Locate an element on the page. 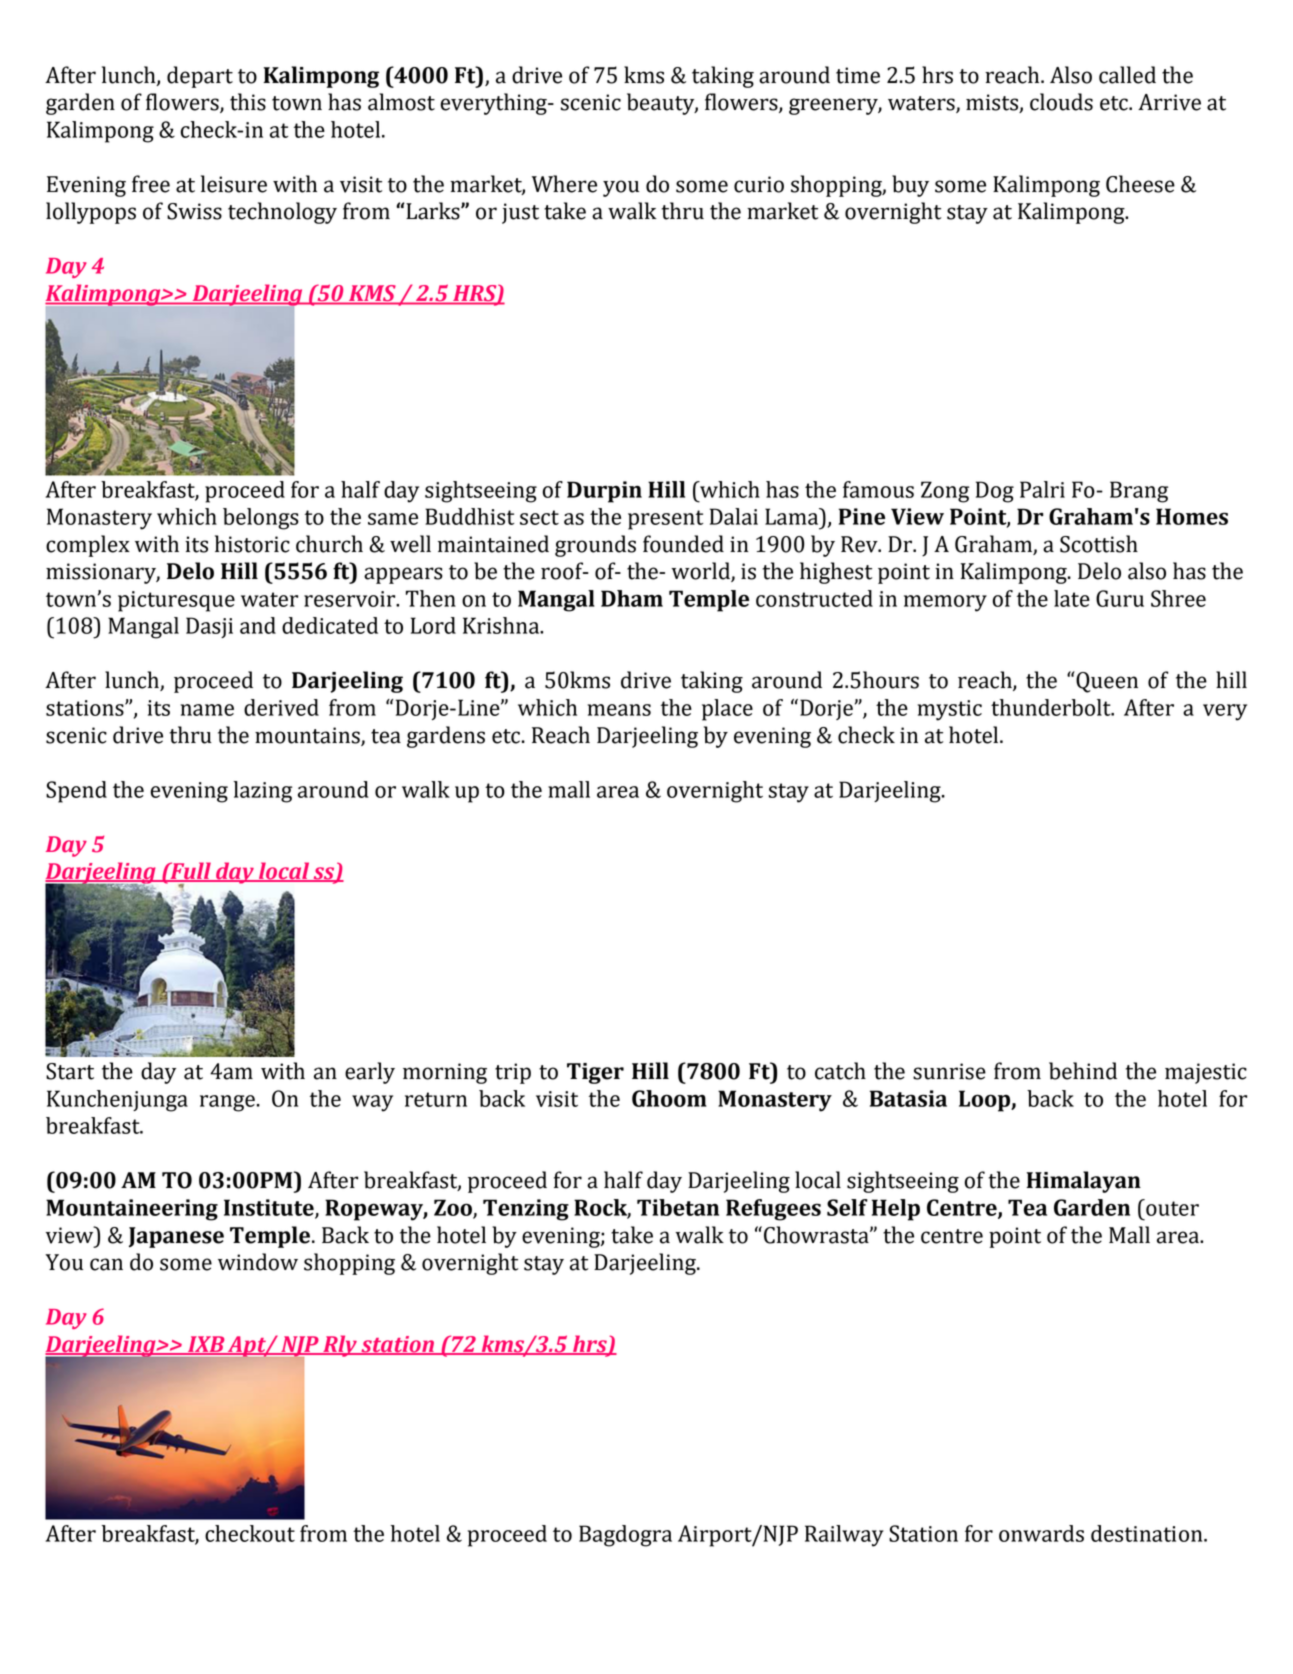 Image resolution: width=1293 pixels, height=1674 pixels. clouds is located at coordinates (1061, 102).
